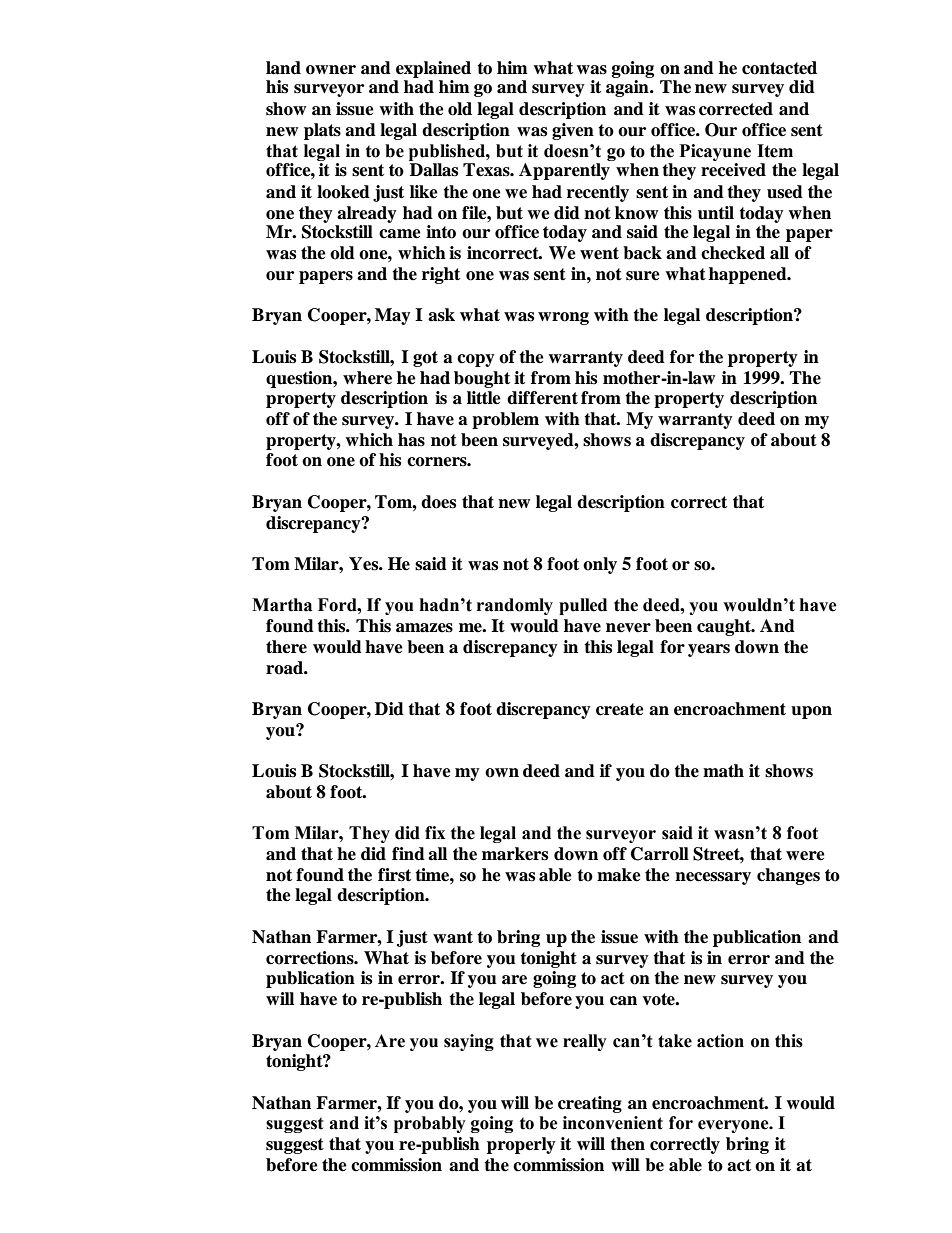 The width and height of the page is (952, 1233). Describe the element at coordinates (367, 378) in the page. I see `where` at that location.
